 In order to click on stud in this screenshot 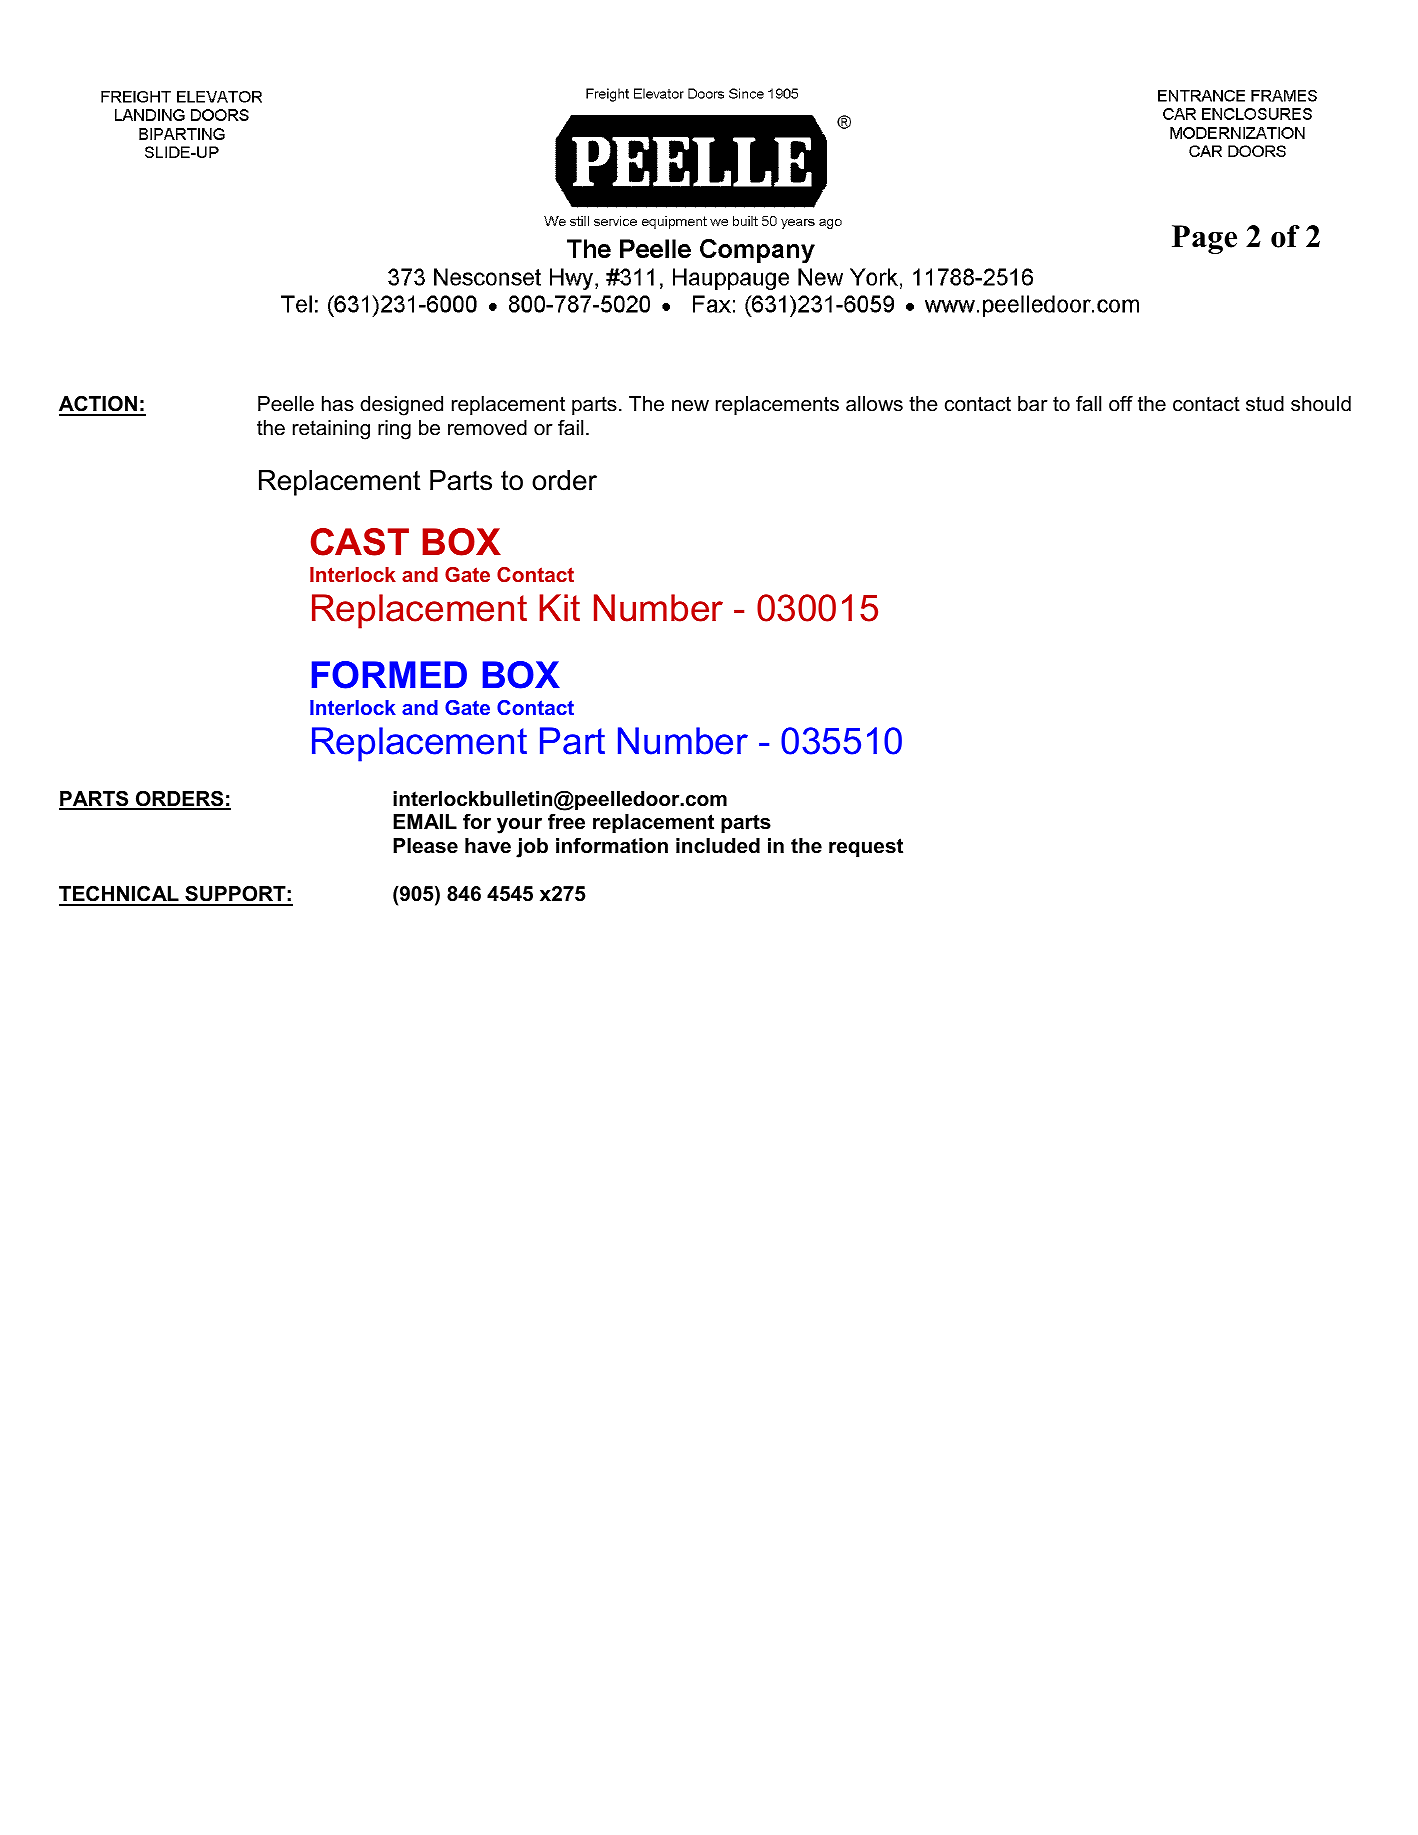, I will do `click(1265, 404)`.
